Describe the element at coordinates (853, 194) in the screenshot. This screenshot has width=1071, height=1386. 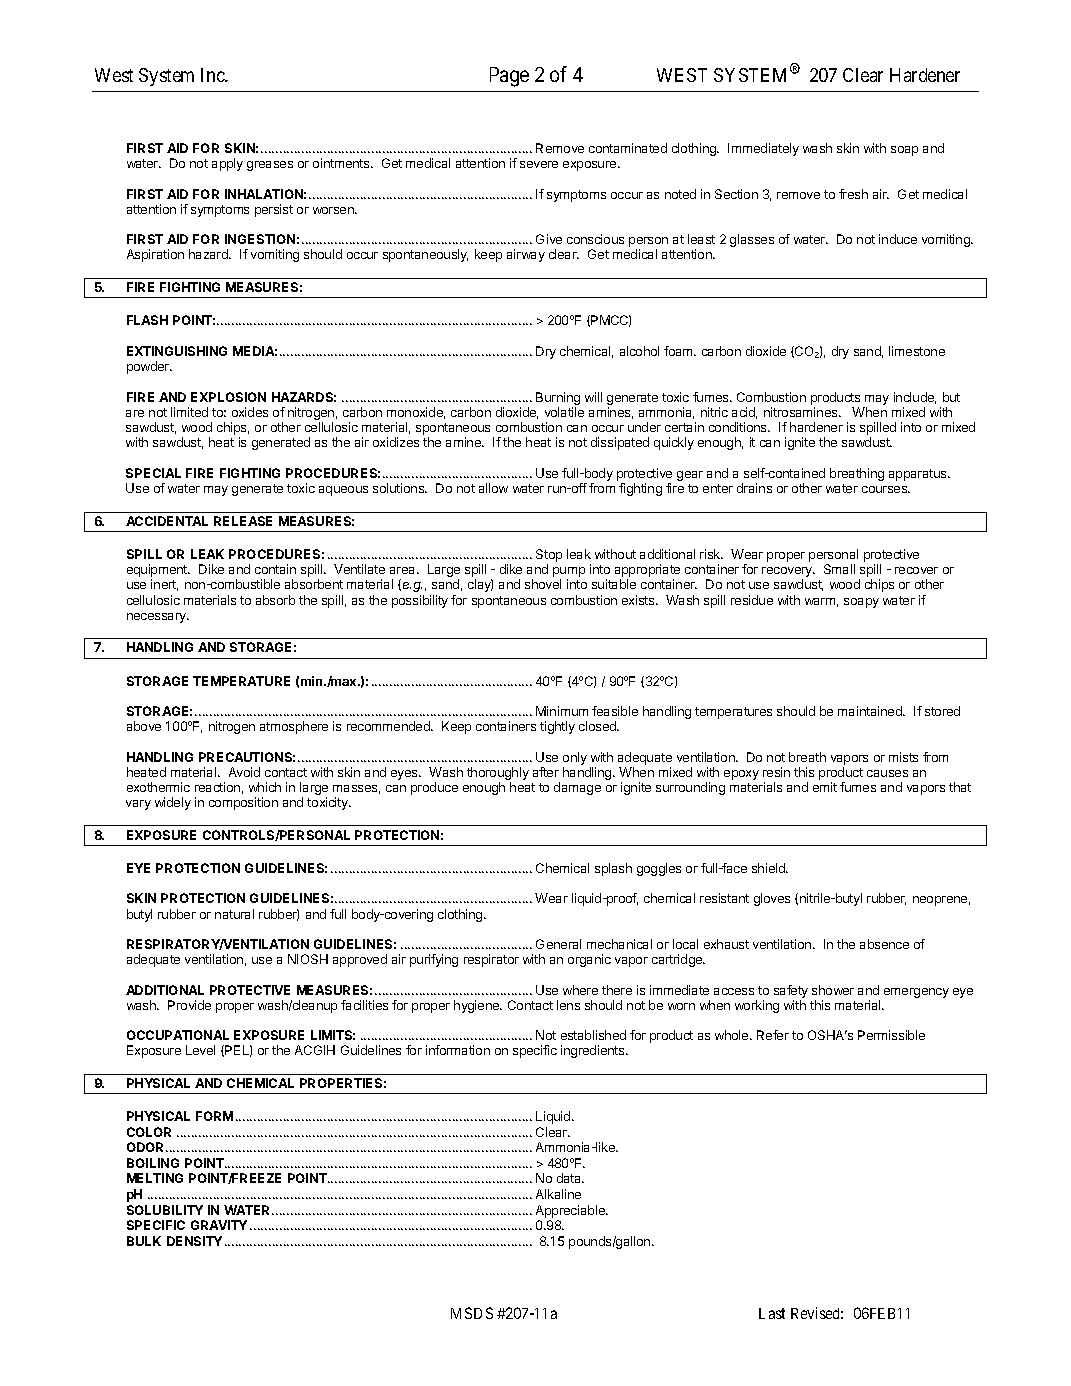
I see `fresh` at that location.
